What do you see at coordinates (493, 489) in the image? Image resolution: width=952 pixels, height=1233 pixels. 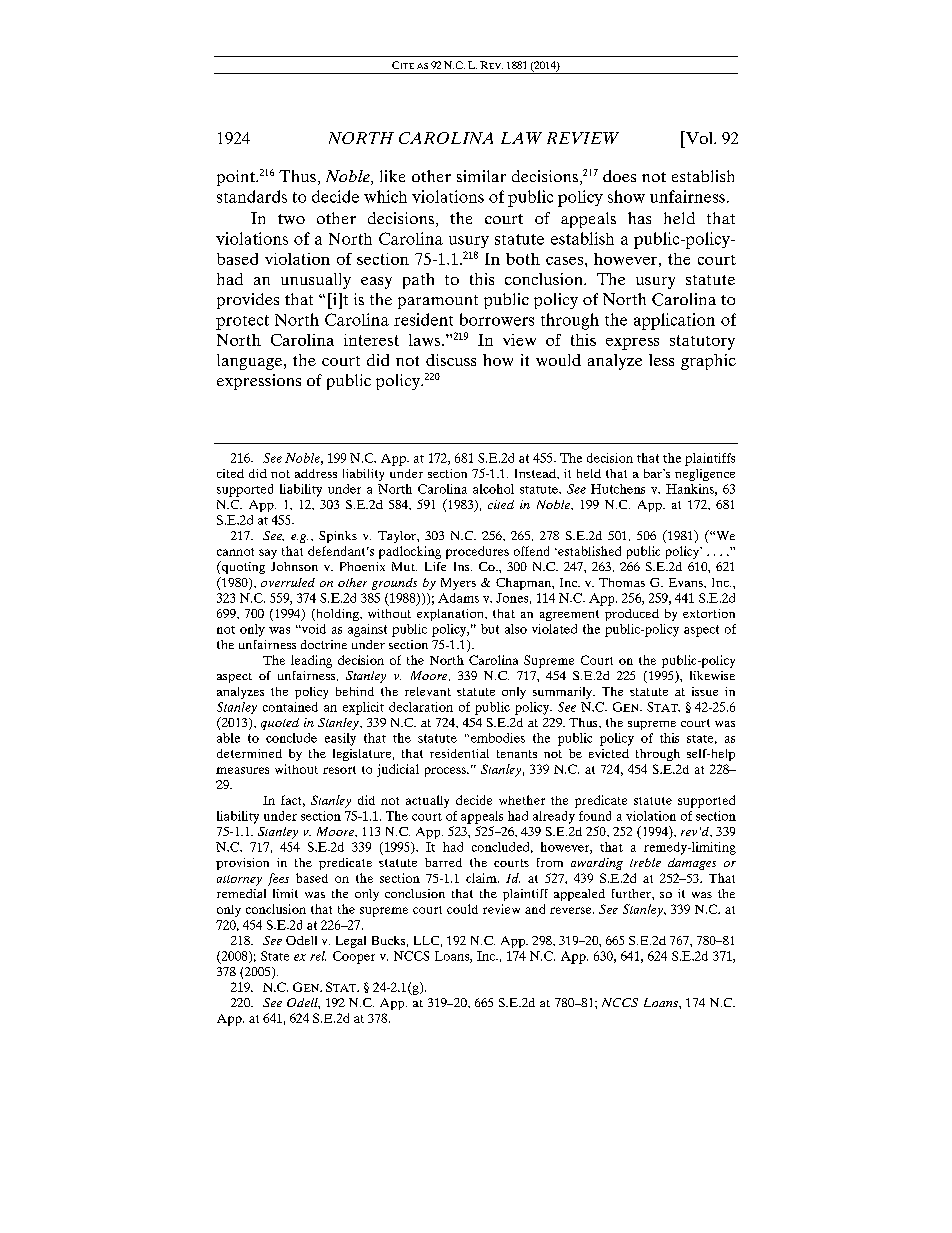 I see `alcohol` at bounding box center [493, 489].
